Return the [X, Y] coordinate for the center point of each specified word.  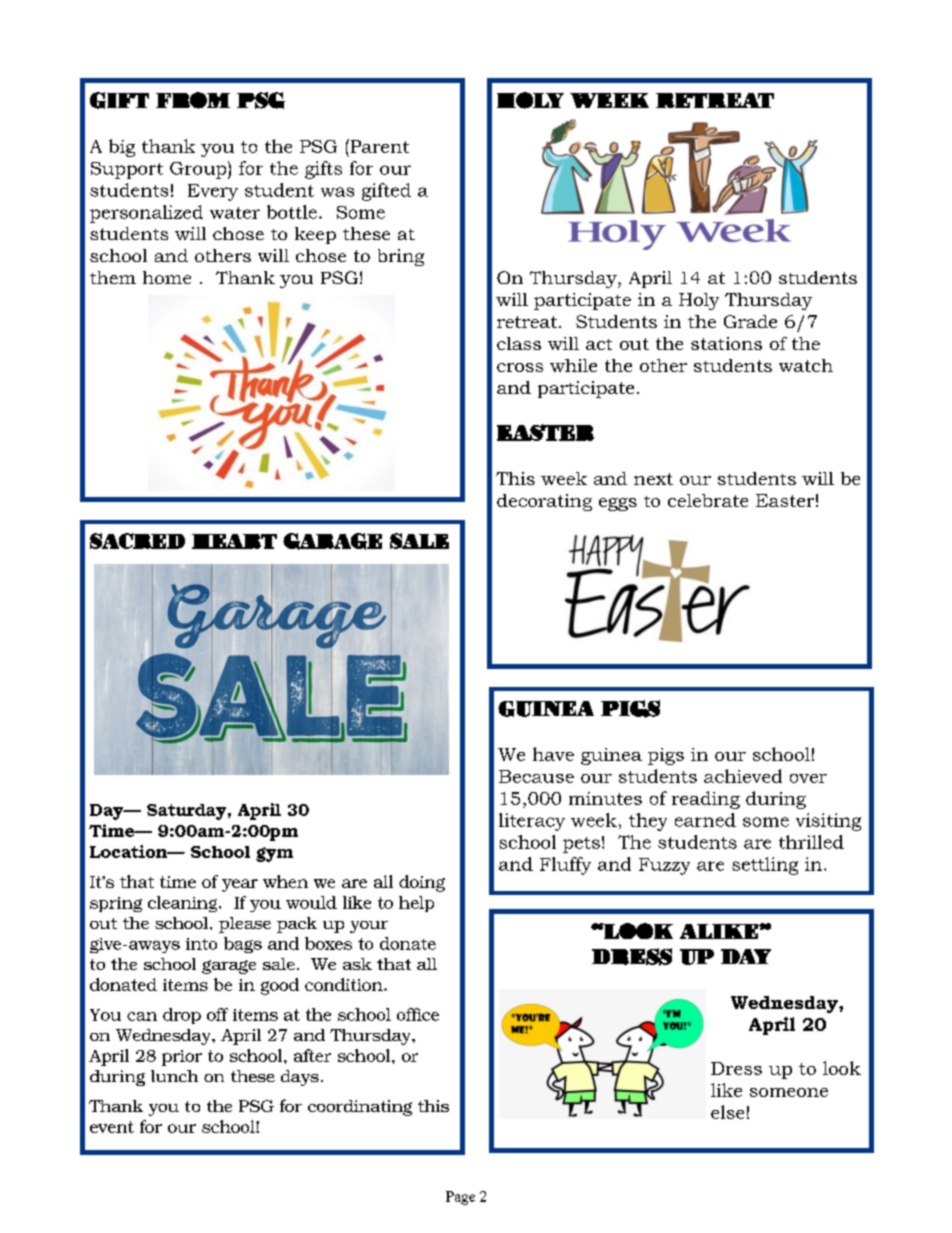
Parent [378, 146]
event [112, 1127]
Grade [750, 321]
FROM [193, 100]
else [727, 1112]
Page [460, 1198]
